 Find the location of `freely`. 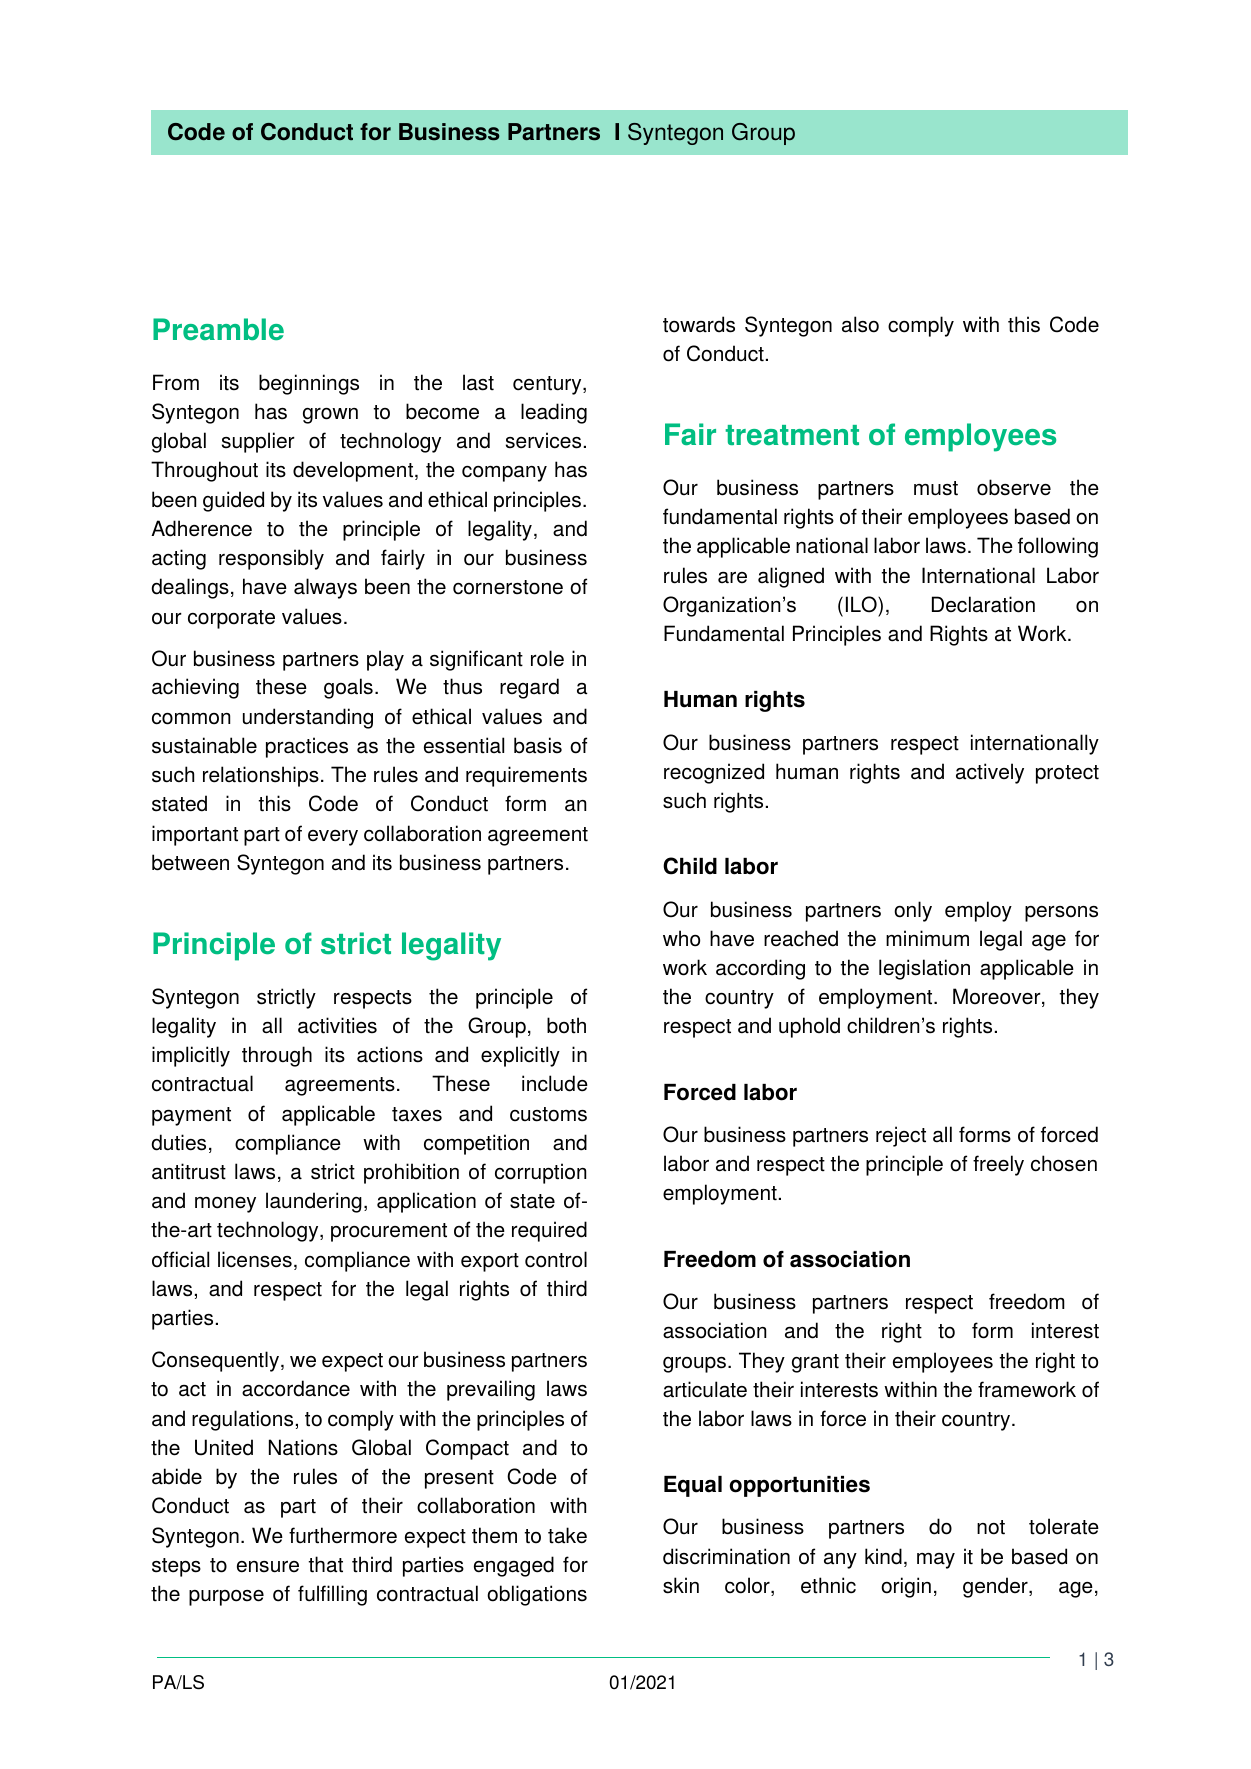

freely is located at coordinates (998, 1165).
